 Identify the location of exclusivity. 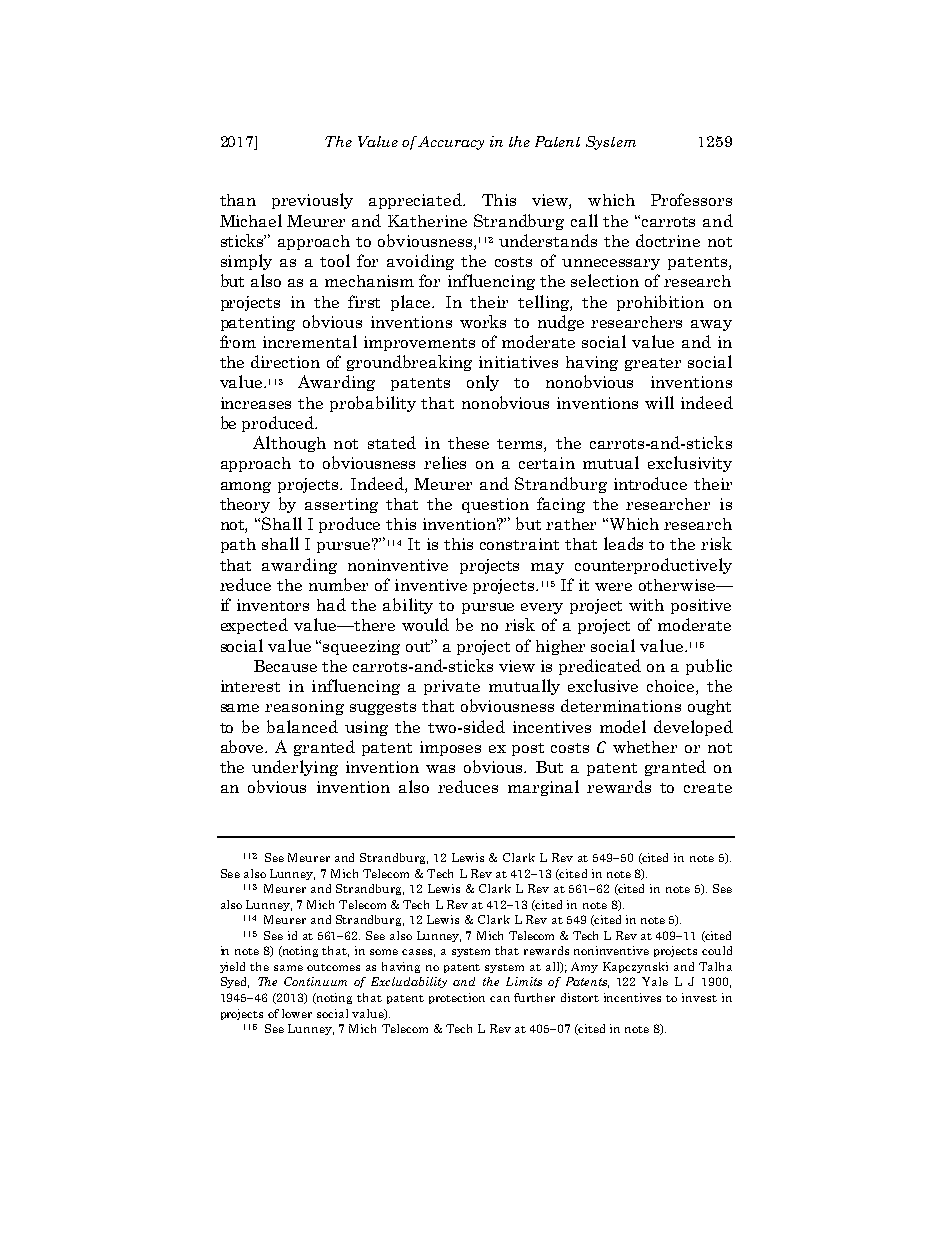
(690, 464).
